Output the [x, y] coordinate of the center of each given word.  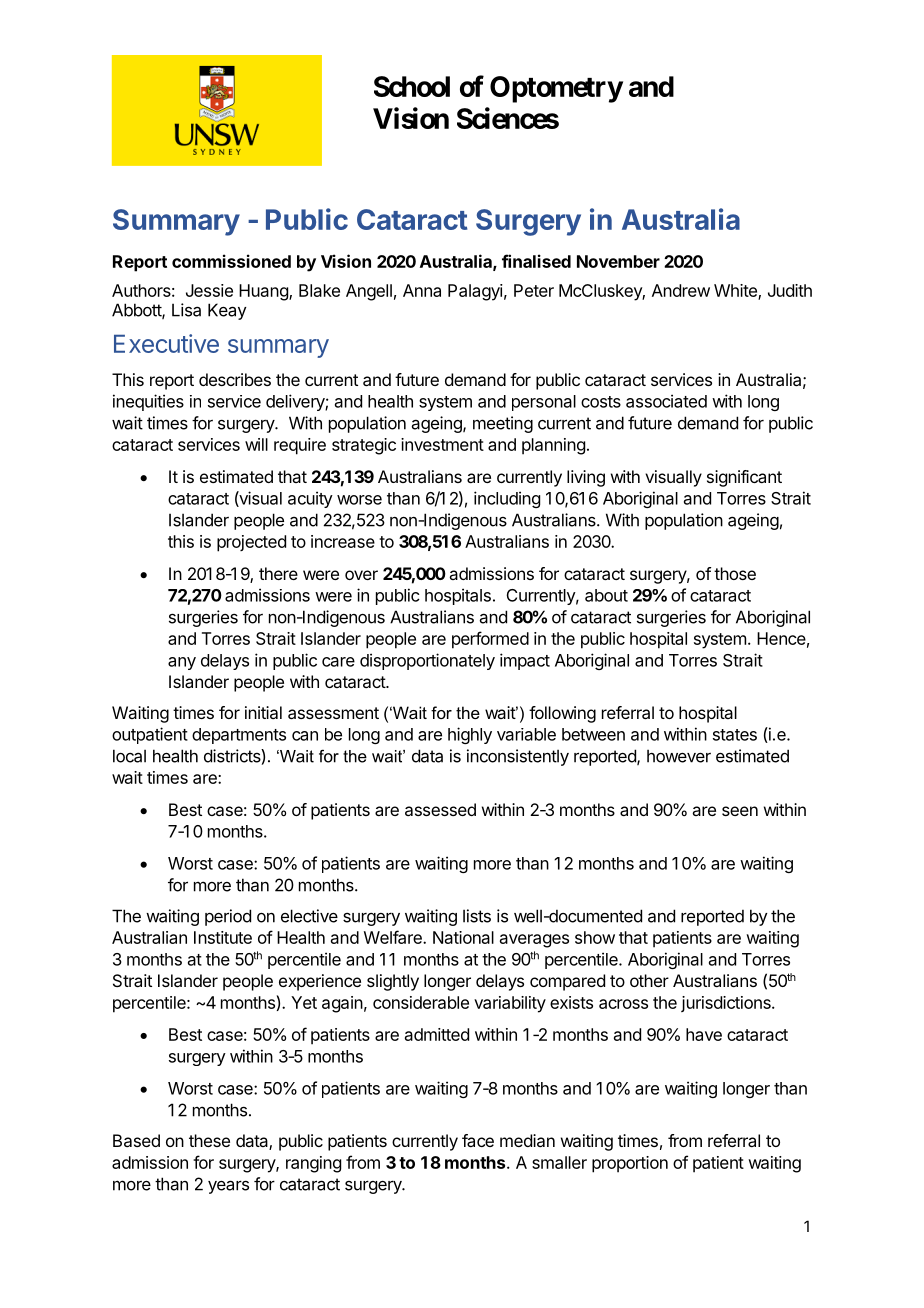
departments [239, 736]
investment [442, 444]
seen [740, 811]
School [412, 86]
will [256, 444]
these [209, 1140]
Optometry [556, 89]
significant [744, 478]
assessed [440, 809]
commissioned [231, 261]
